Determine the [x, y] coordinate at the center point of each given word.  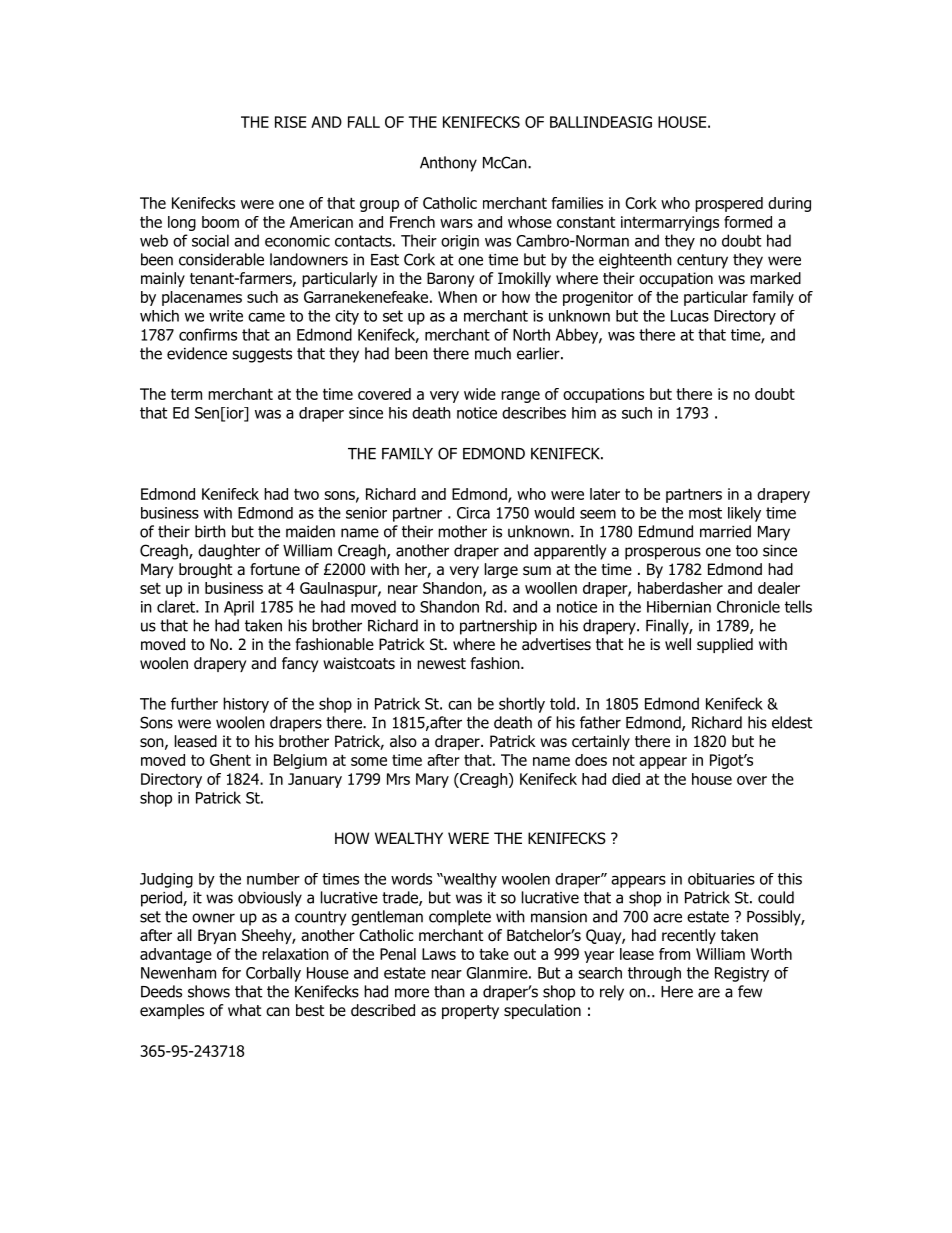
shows [209, 991]
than [449, 991]
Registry [742, 974]
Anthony [448, 164]
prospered [729, 204]
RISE [290, 122]
